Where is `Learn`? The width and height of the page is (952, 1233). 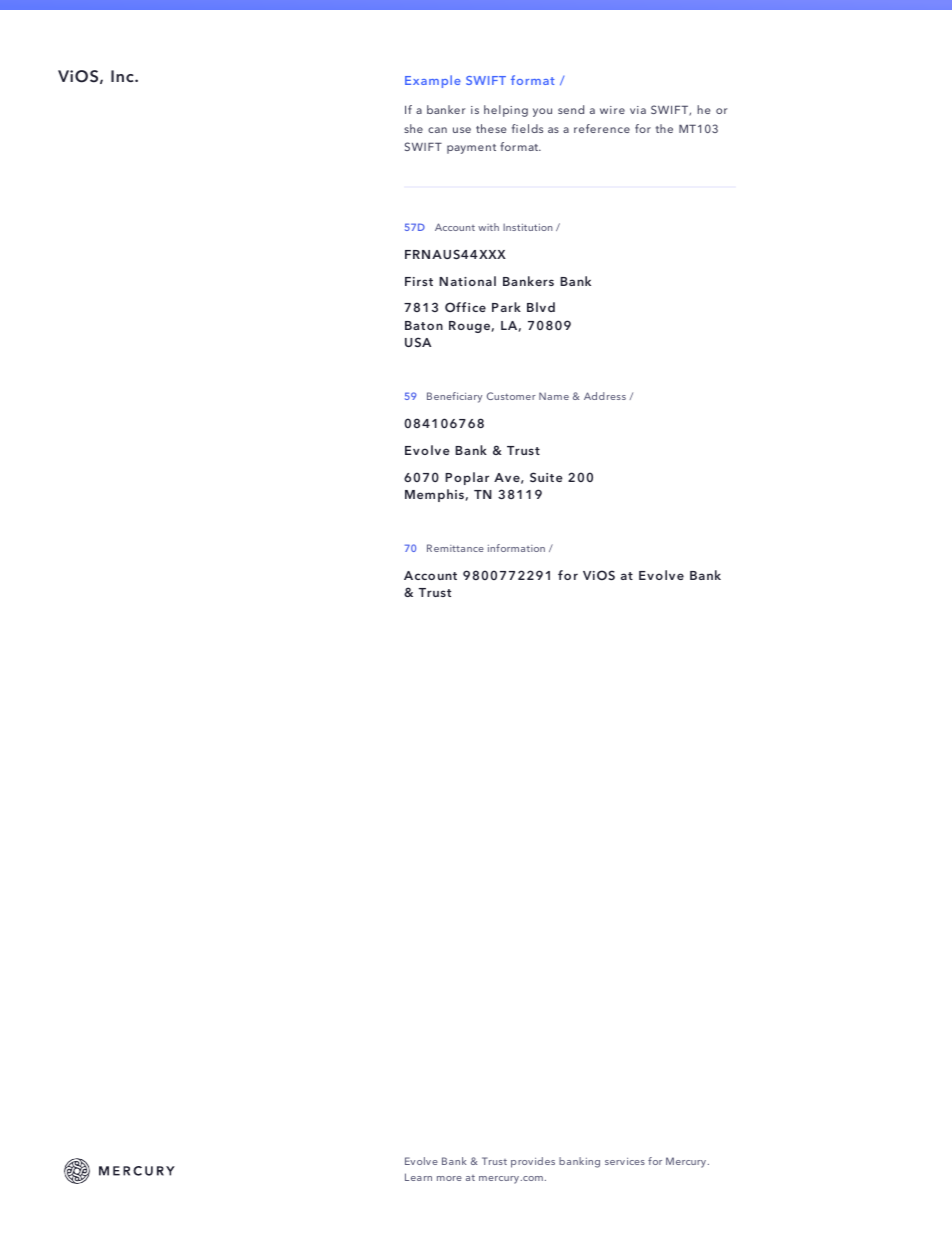 Learn is located at coordinates (418, 1177).
